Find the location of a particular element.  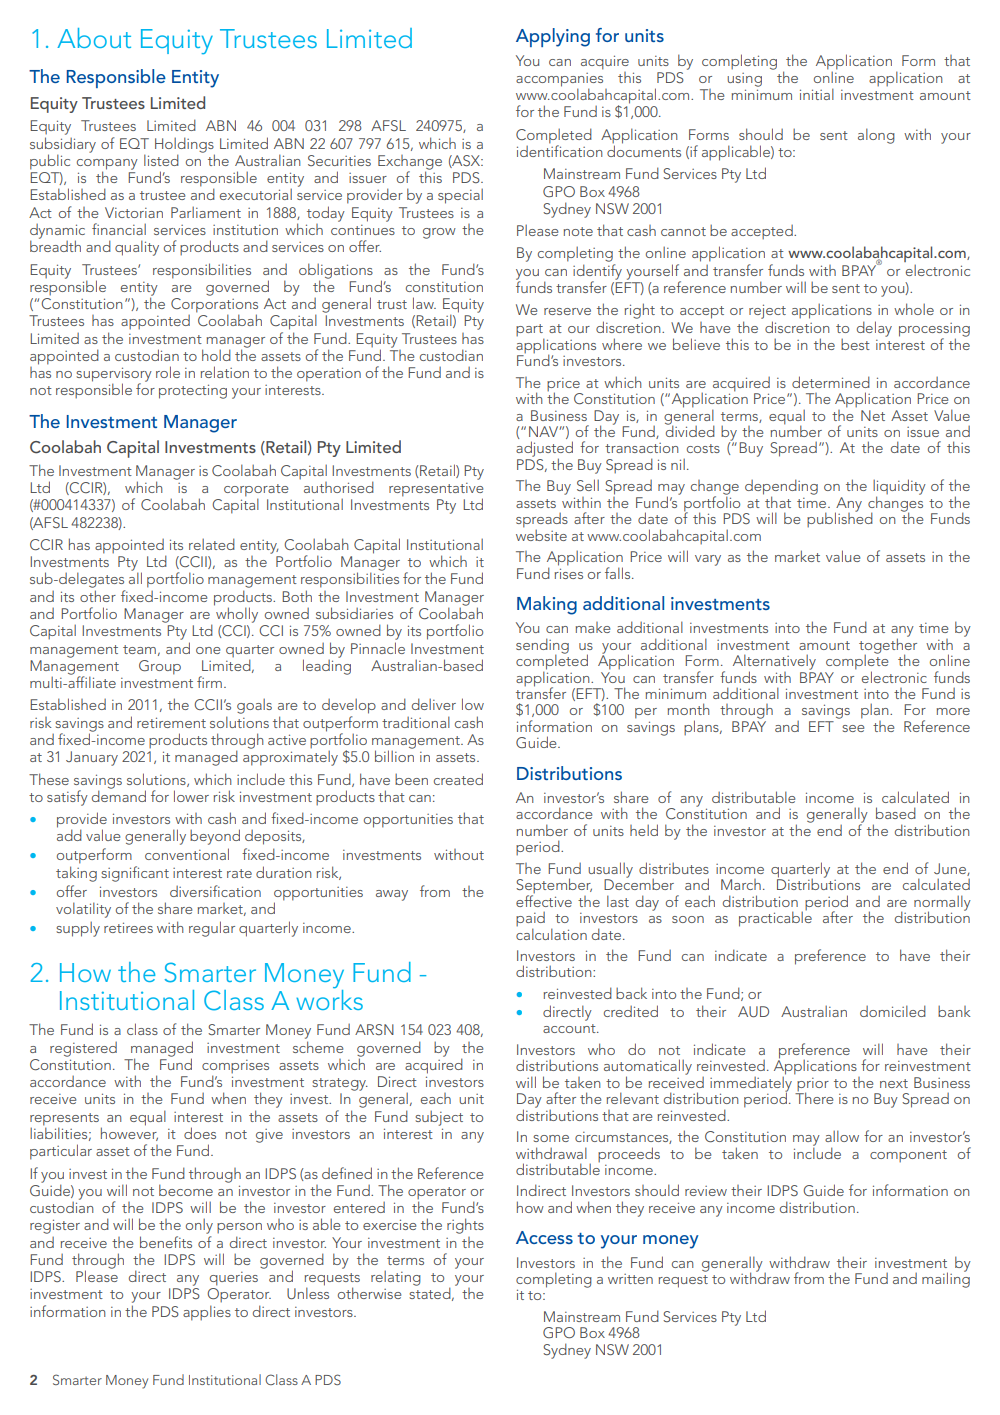

sending is located at coordinates (542, 647).
